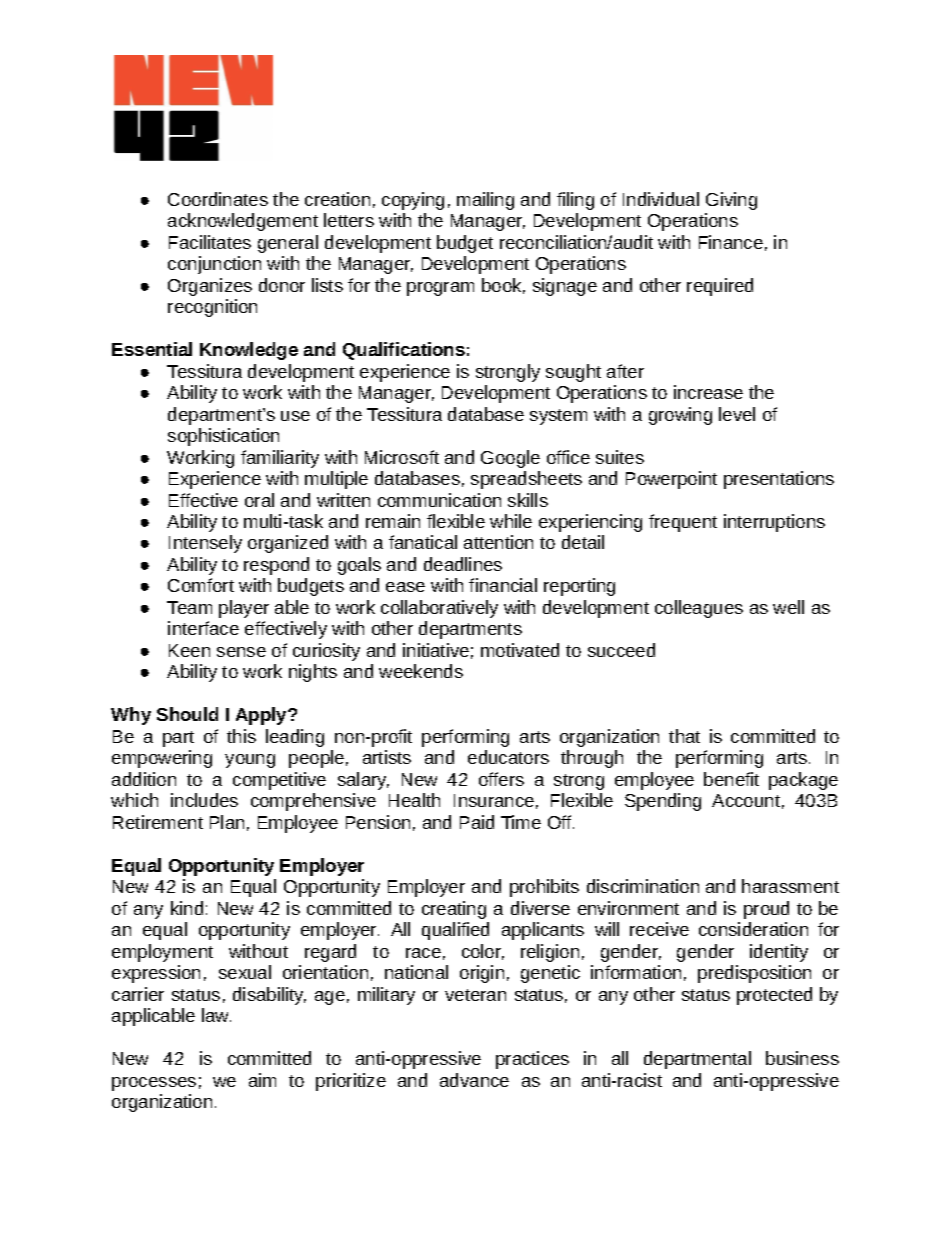  Describe the element at coordinates (262, 1080) in the screenshot. I see `aim` at that location.
